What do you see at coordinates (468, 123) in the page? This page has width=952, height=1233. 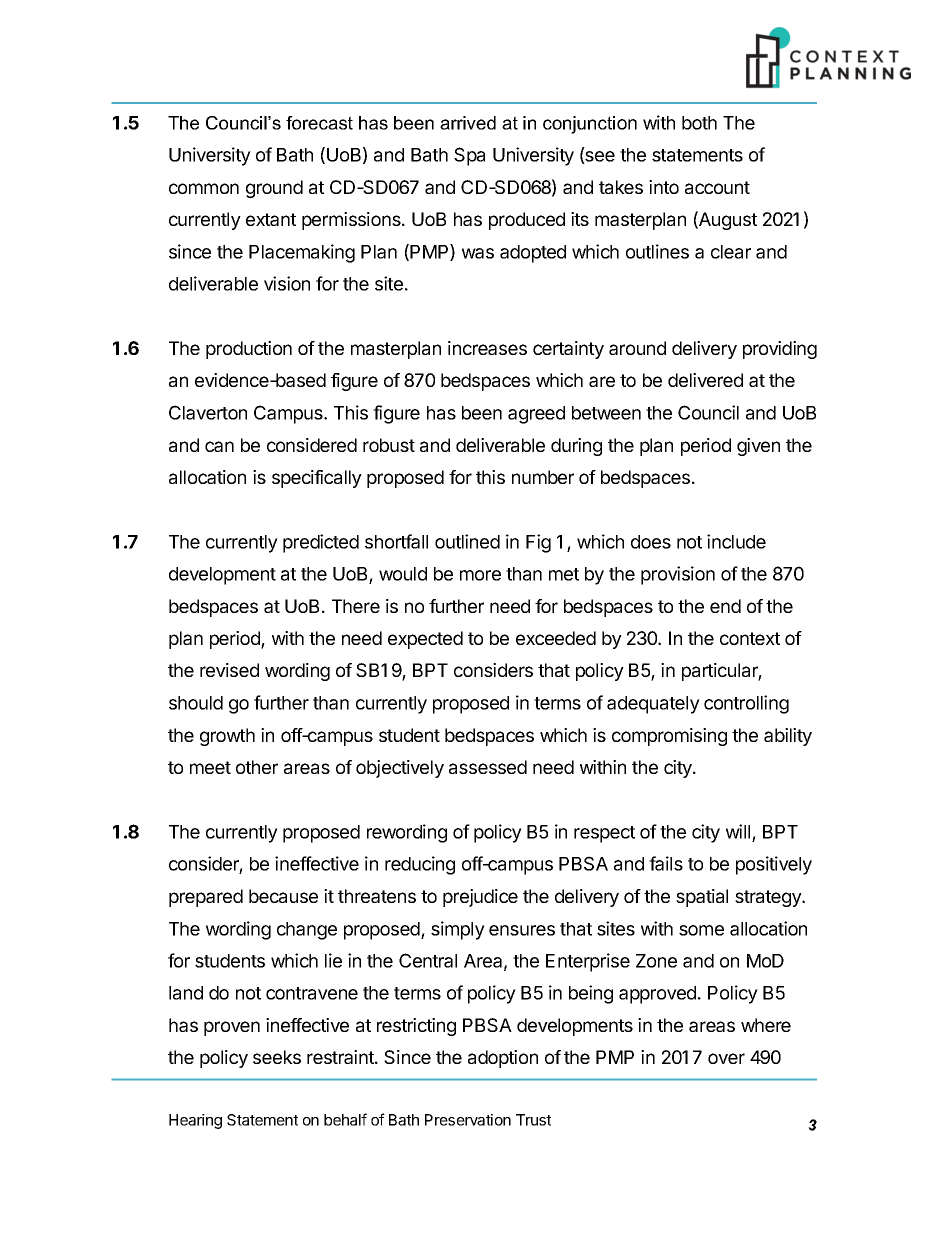 I see `arrived` at bounding box center [468, 123].
